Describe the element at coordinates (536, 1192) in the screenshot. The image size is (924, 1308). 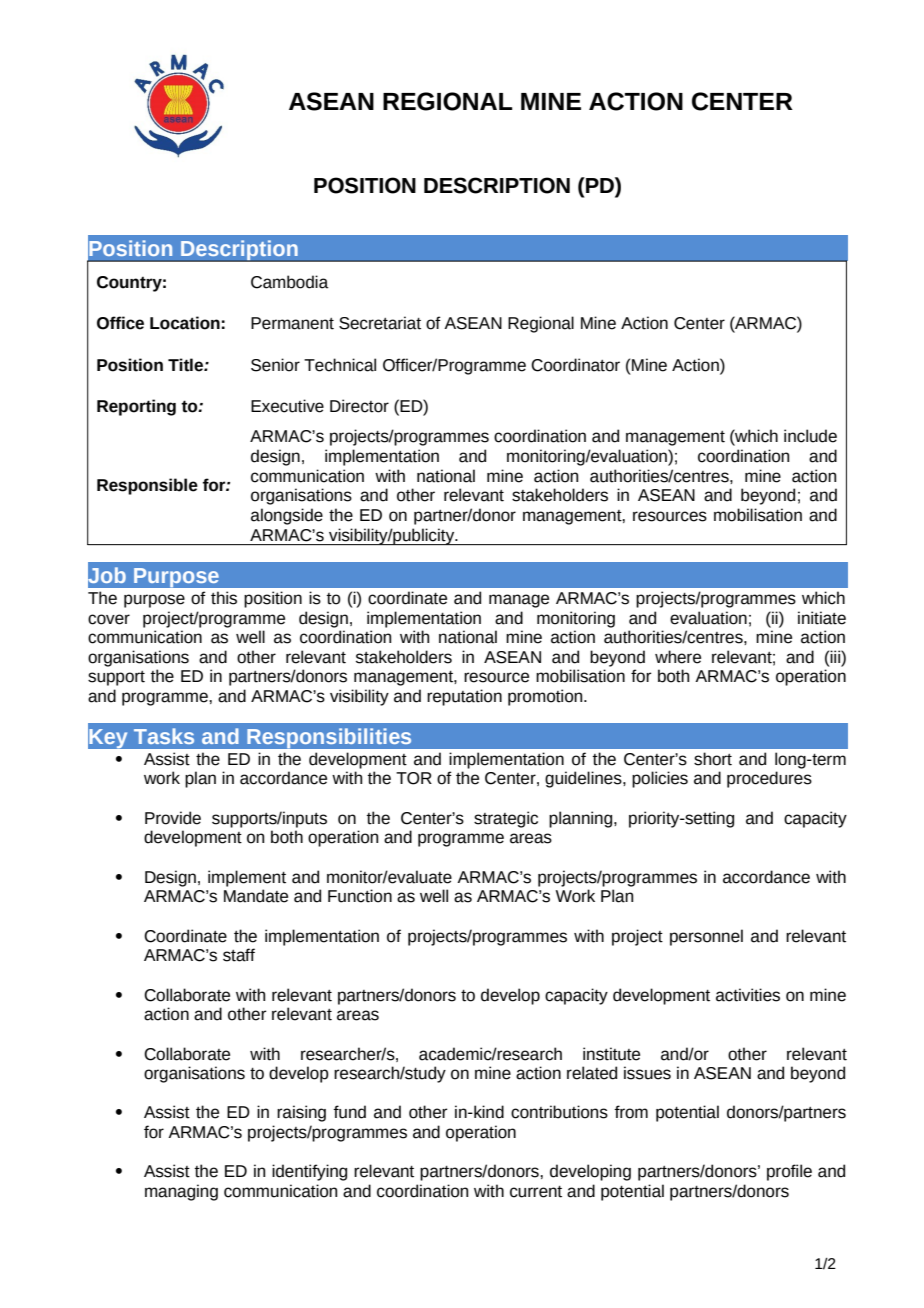
I see `current` at that location.
